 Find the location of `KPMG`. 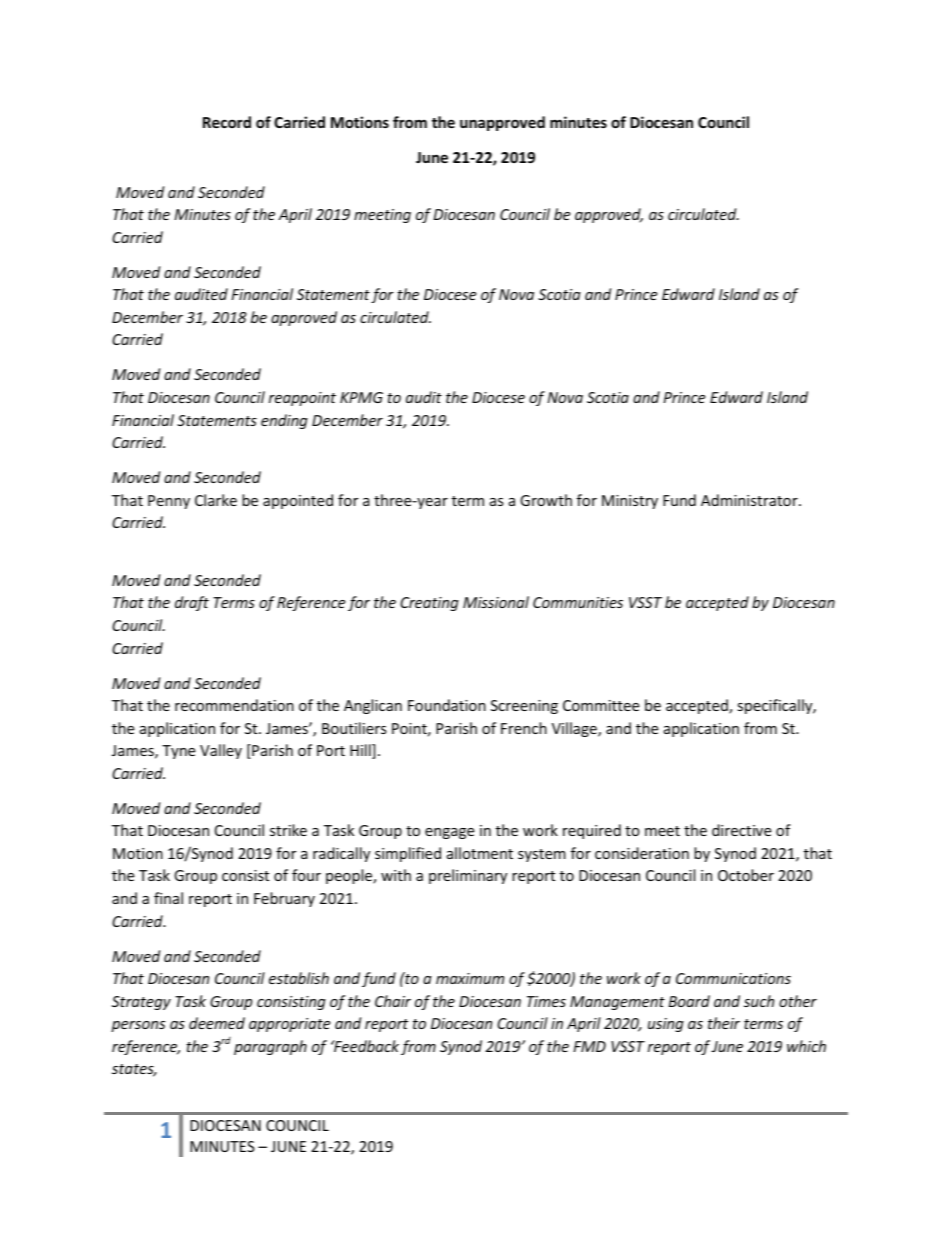

KPMG is located at coordinates (361, 397).
